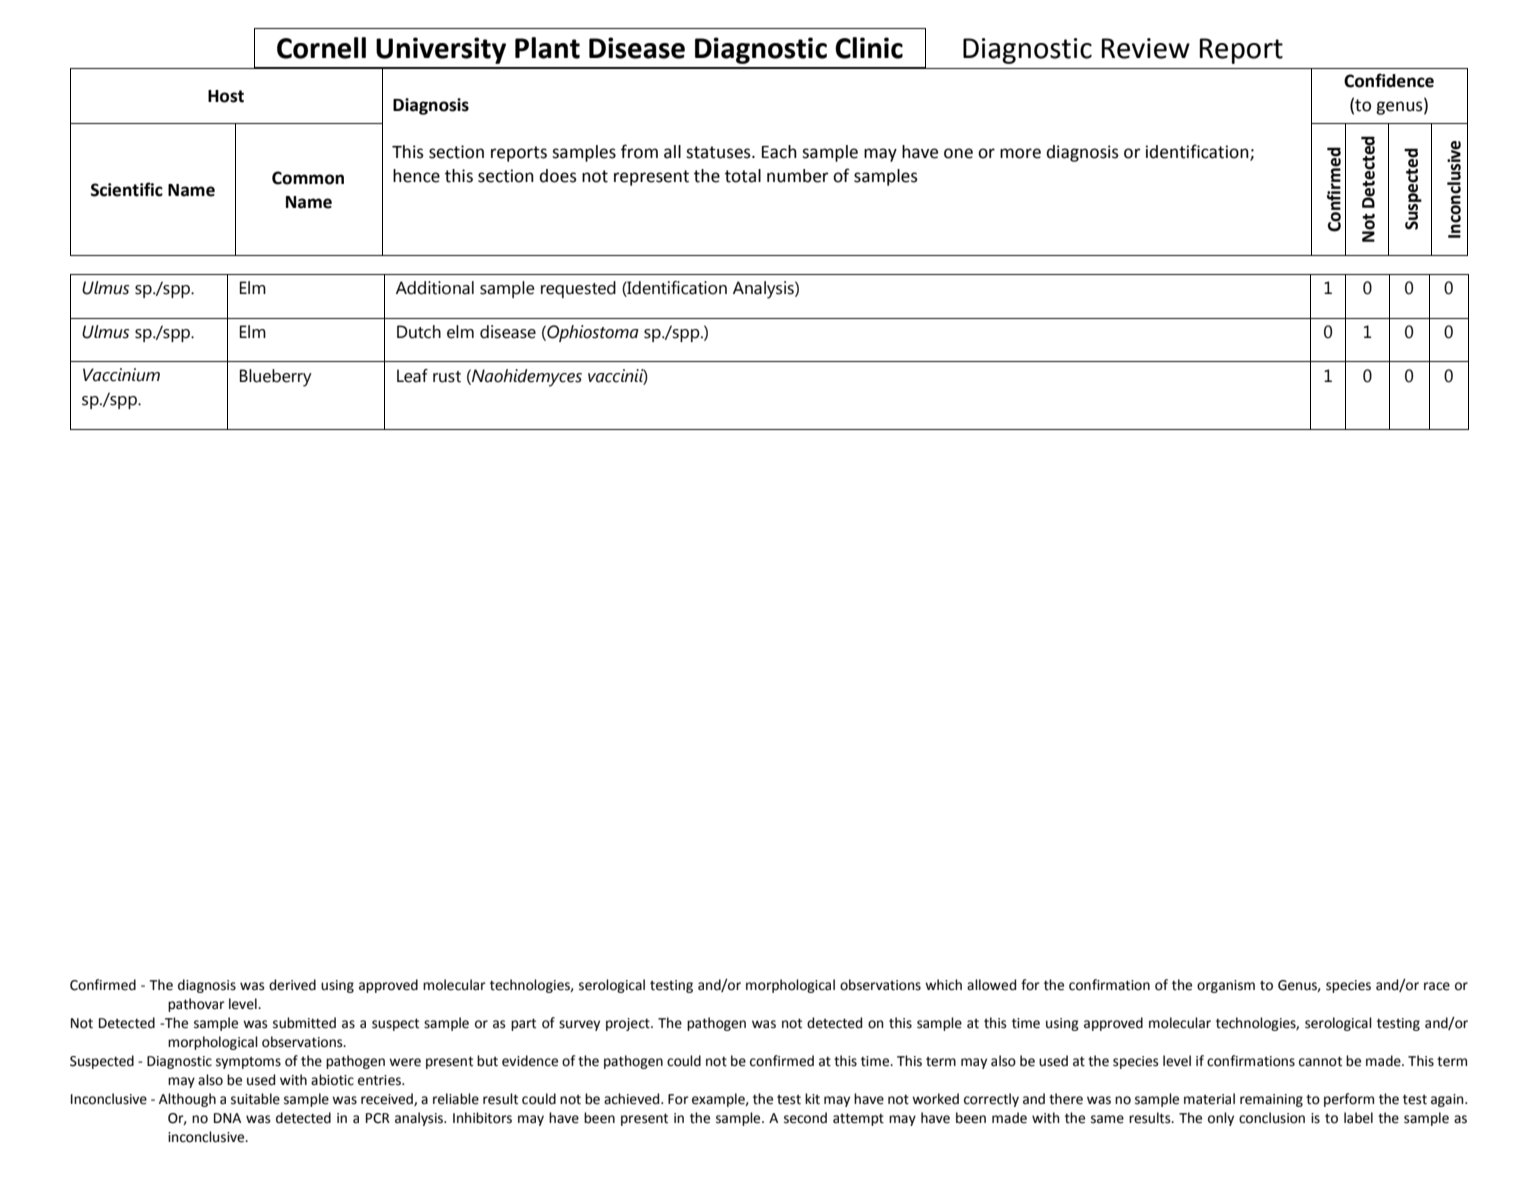 This image has height=1188, width=1538. I want to click on rust, so click(447, 377).
